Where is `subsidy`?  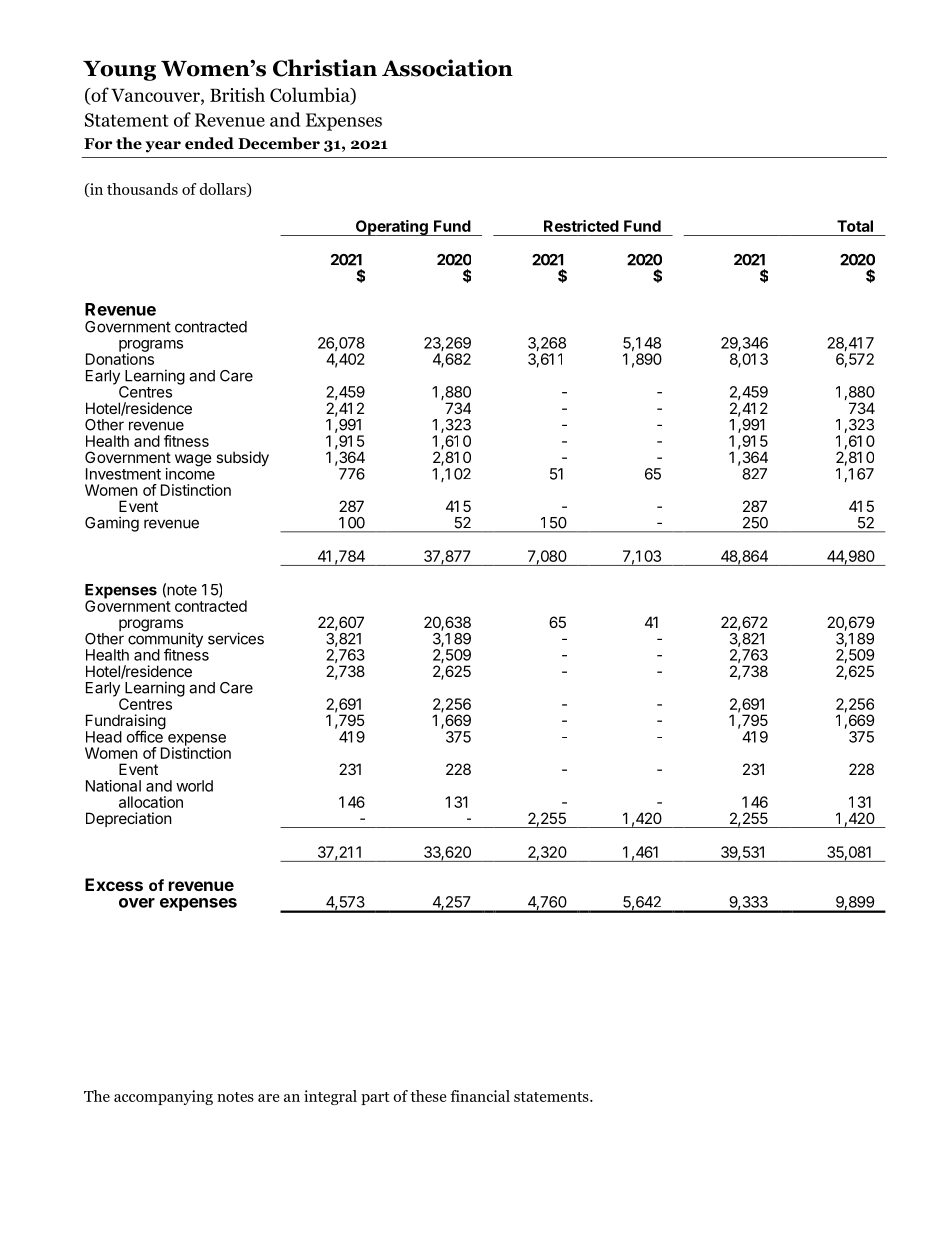
subsidy is located at coordinates (242, 458).
